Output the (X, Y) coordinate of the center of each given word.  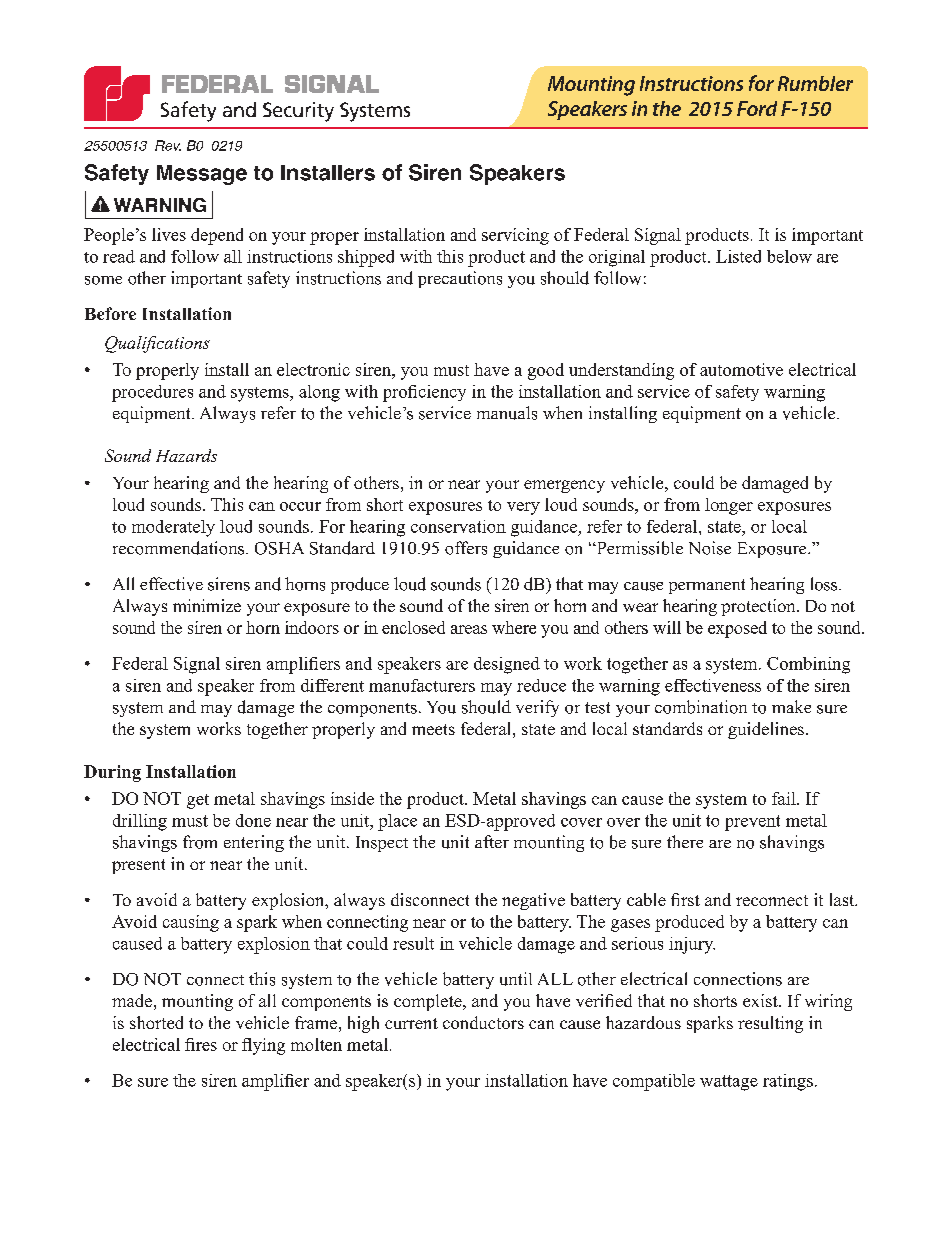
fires (201, 1044)
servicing (515, 236)
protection (759, 607)
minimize (207, 605)
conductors (483, 1022)
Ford (757, 108)
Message (202, 175)
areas (469, 629)
